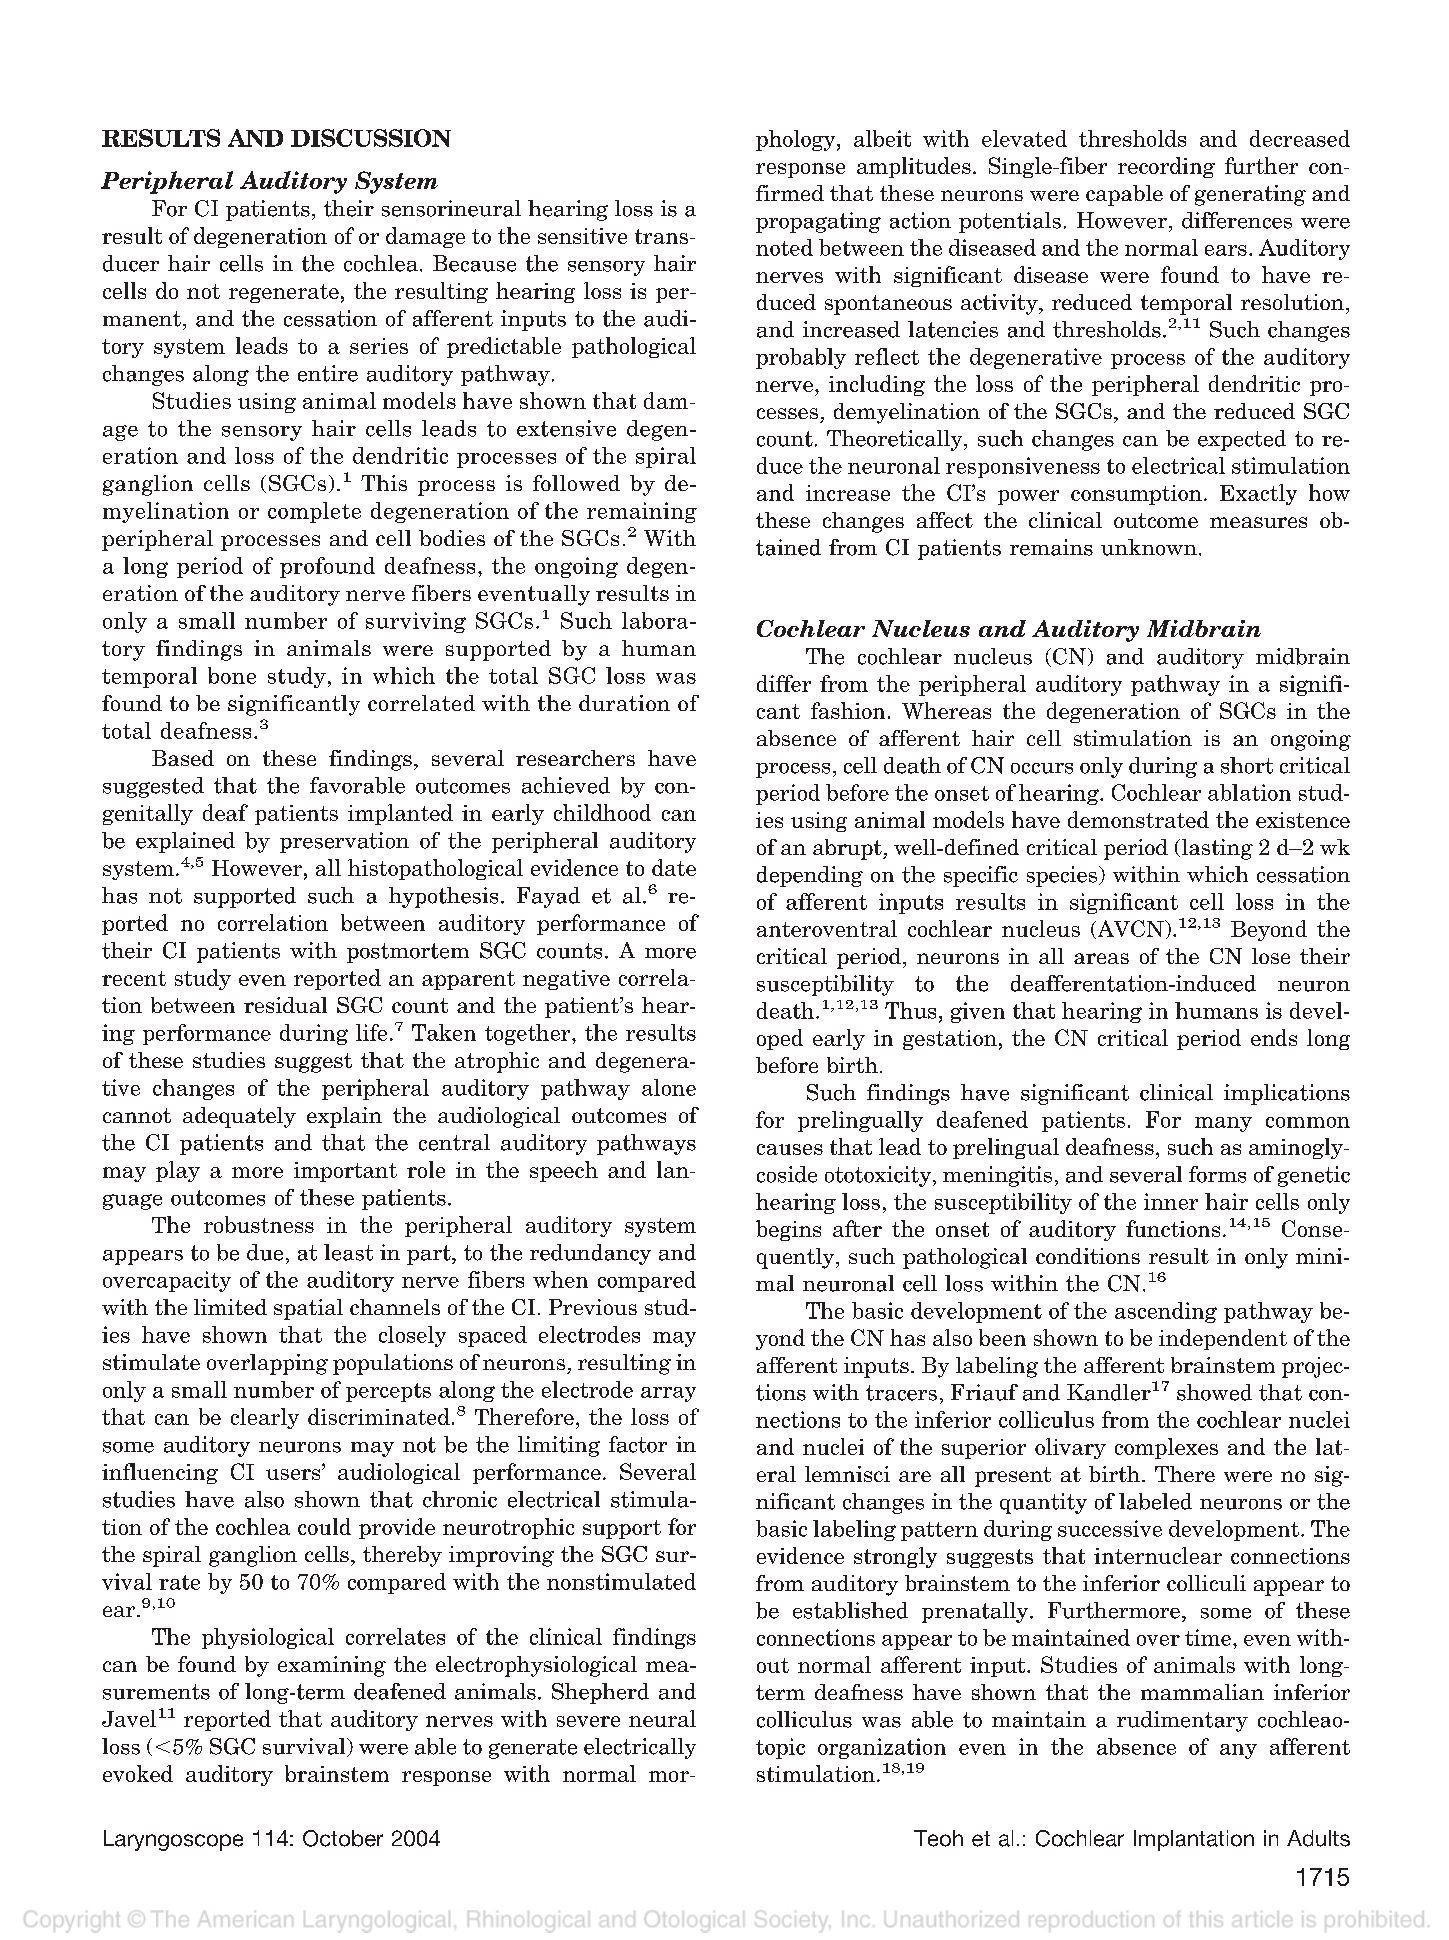  Describe the element at coordinates (588, 1721) in the screenshot. I see `severe` at that location.
